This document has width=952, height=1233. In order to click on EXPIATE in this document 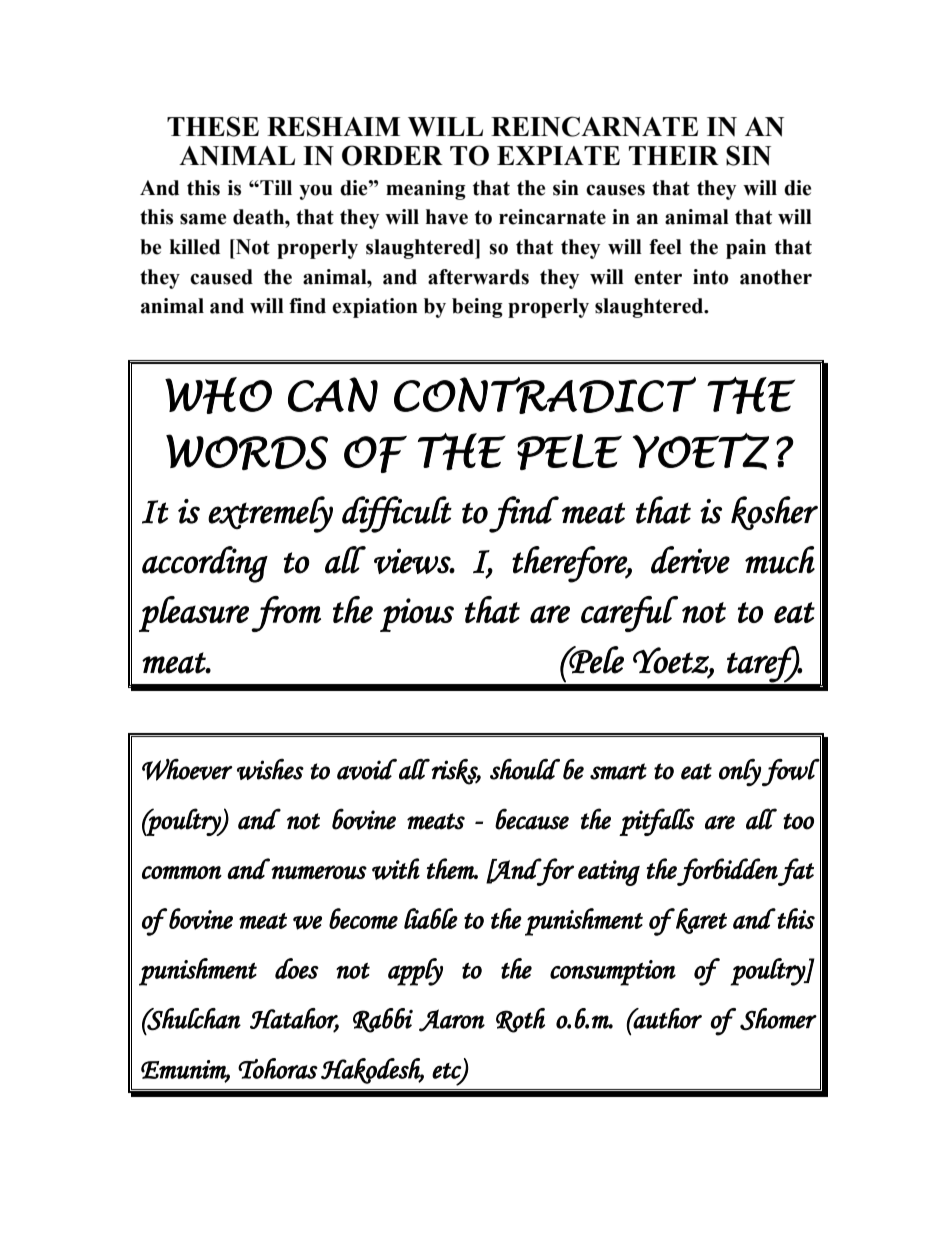, I will do `click(558, 155)`.
